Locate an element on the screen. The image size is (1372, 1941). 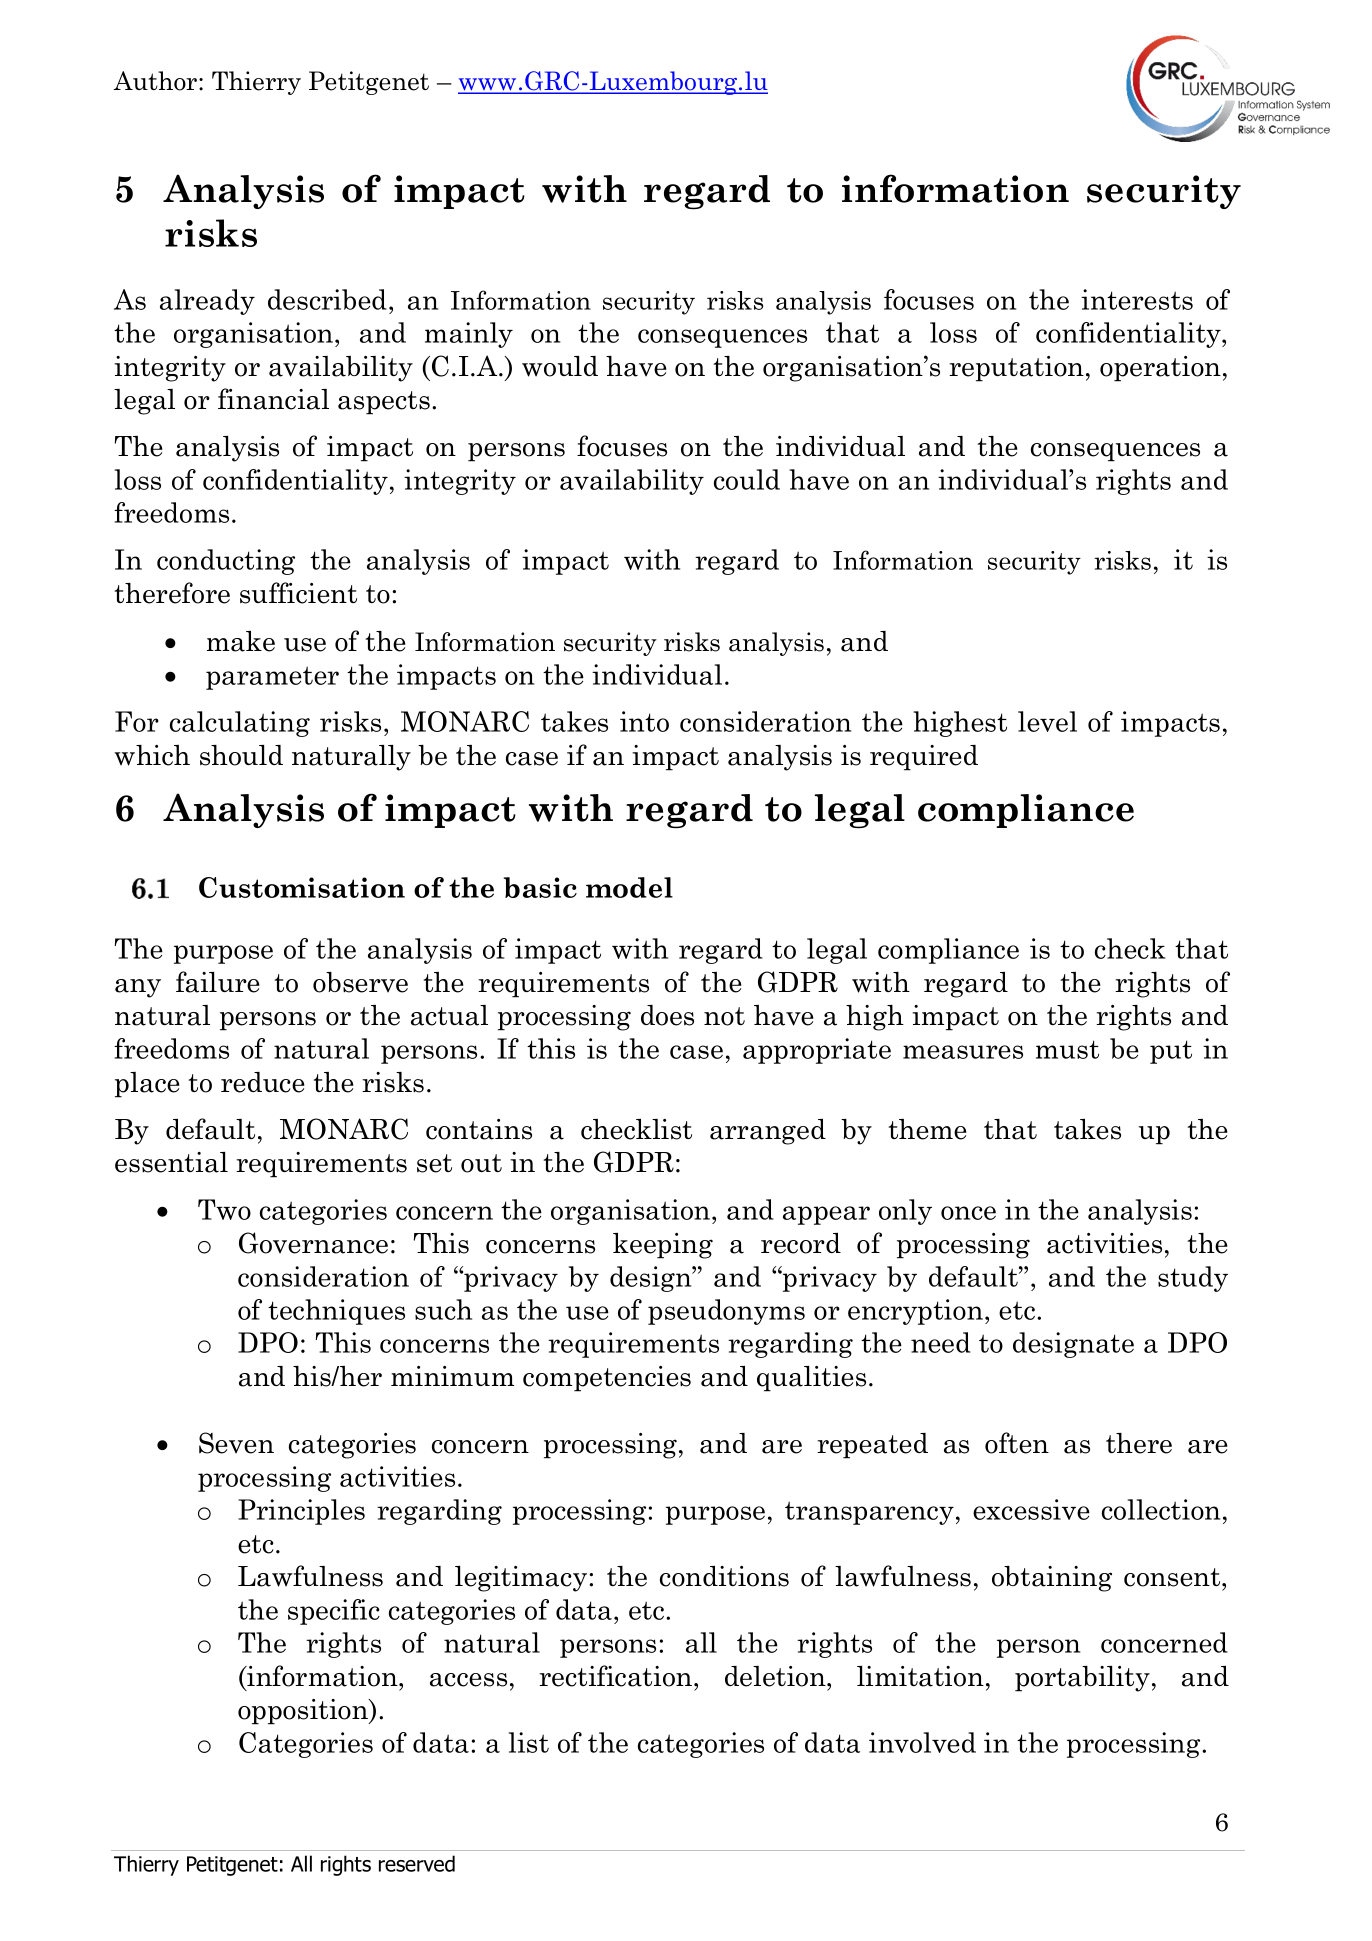
Seven is located at coordinates (236, 1443).
